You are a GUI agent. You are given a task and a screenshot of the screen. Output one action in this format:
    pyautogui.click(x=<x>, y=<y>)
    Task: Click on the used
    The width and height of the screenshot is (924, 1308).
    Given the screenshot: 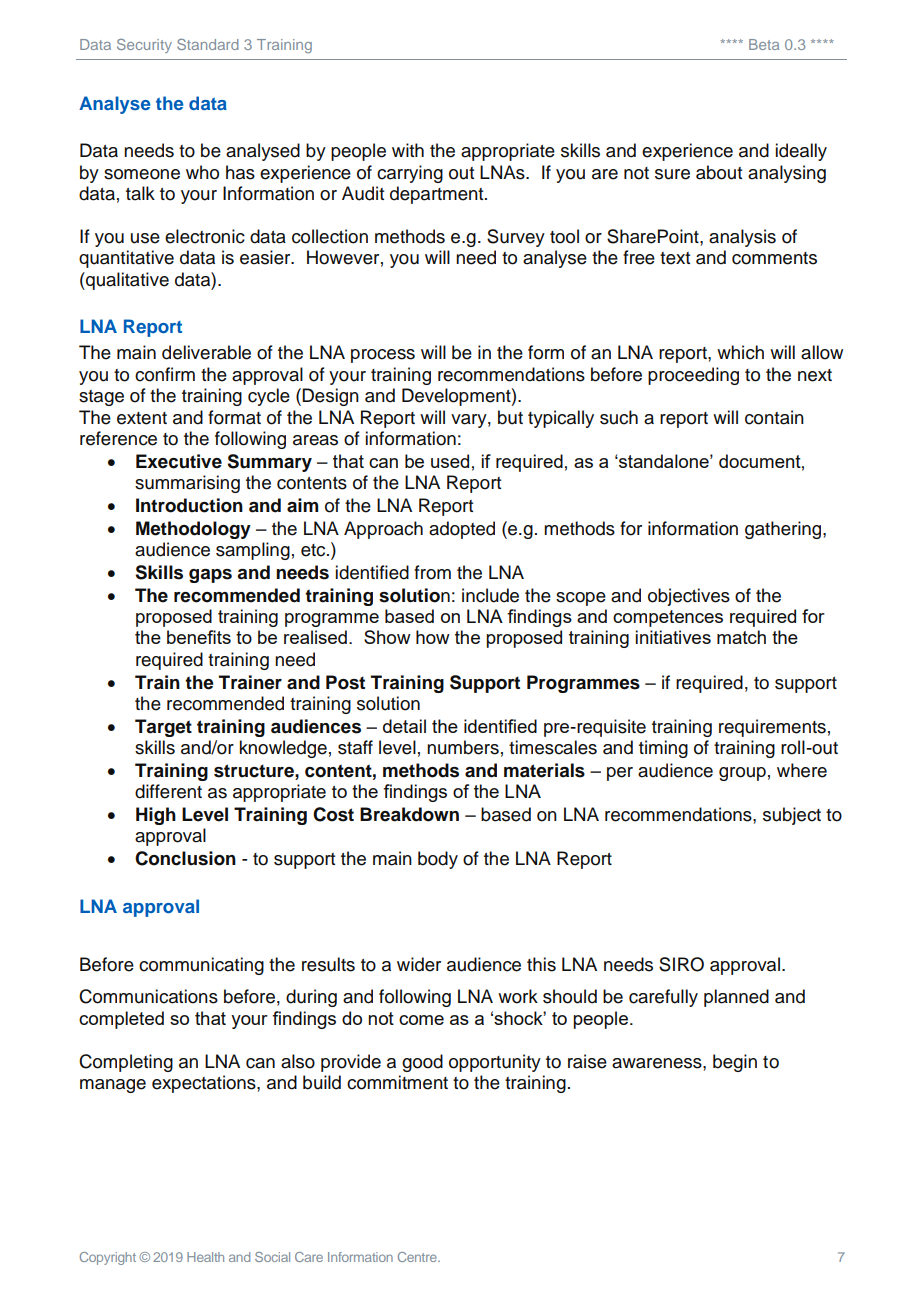 What is the action you would take?
    pyautogui.click(x=450, y=461)
